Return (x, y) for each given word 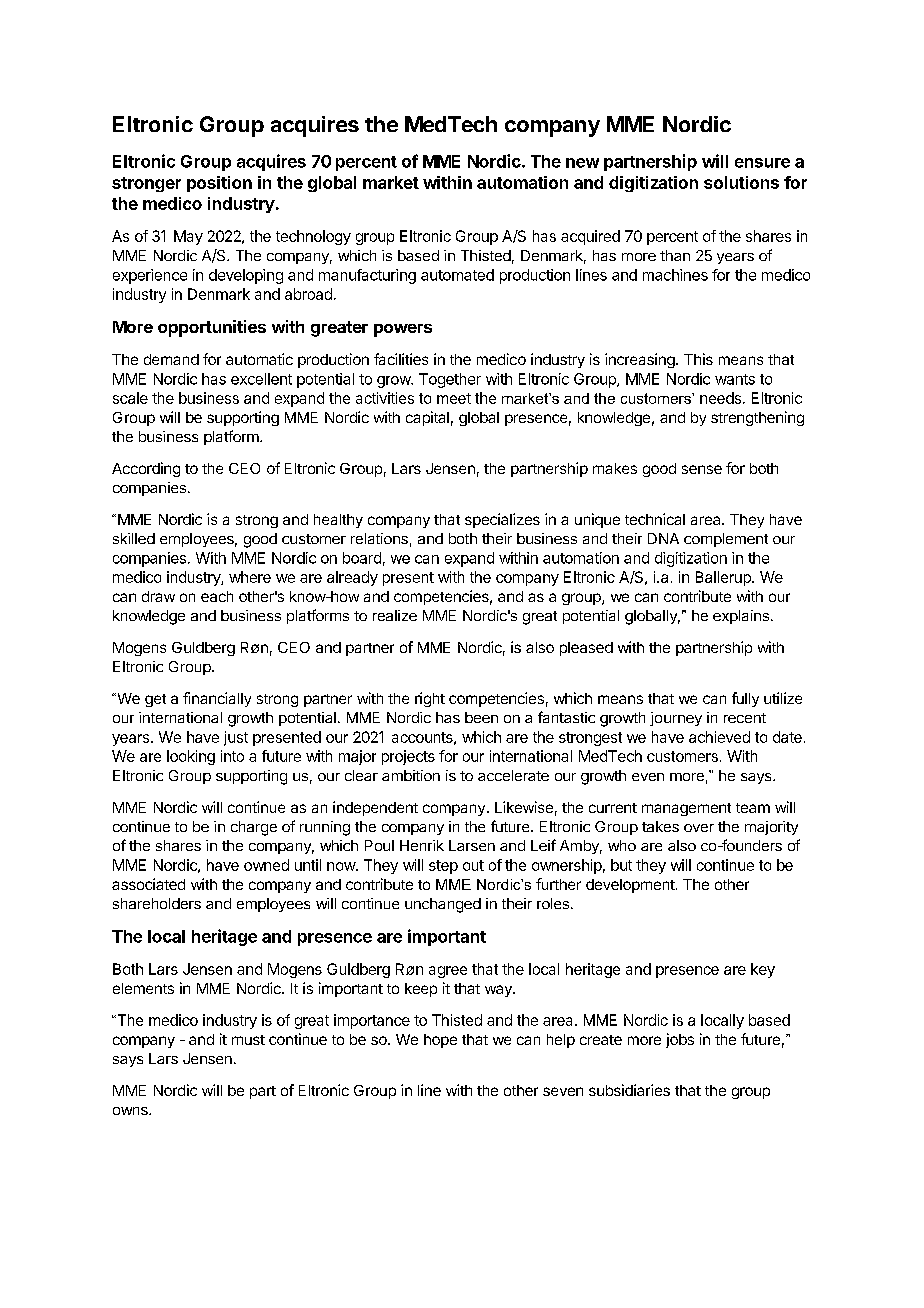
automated (457, 275)
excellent (261, 379)
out (473, 865)
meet (454, 398)
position (219, 184)
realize (395, 615)
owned (266, 865)
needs (720, 398)
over (699, 828)
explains (741, 617)
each (217, 596)
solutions (741, 182)
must (248, 1040)
